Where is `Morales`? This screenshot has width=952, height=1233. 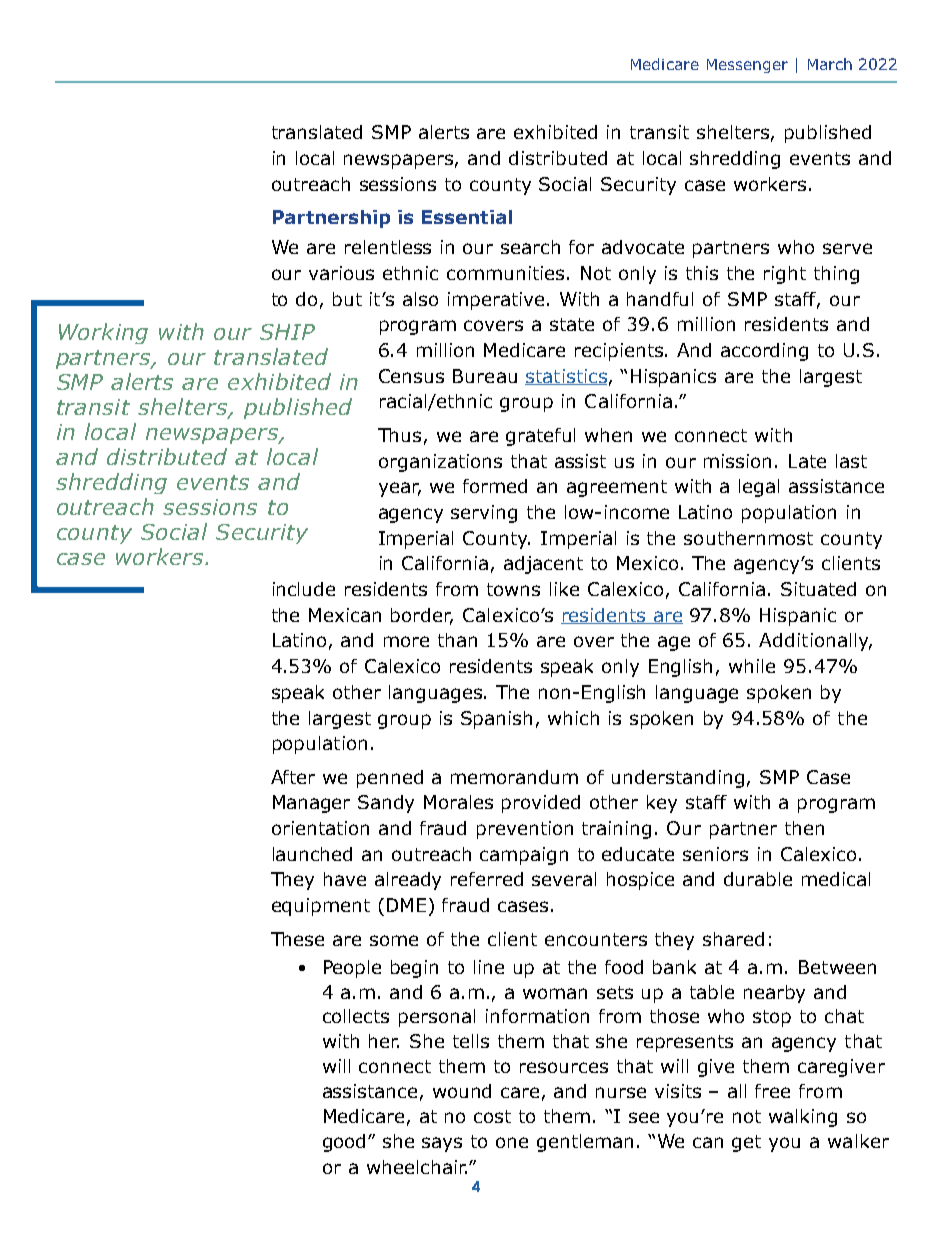
Morales is located at coordinates (458, 802).
